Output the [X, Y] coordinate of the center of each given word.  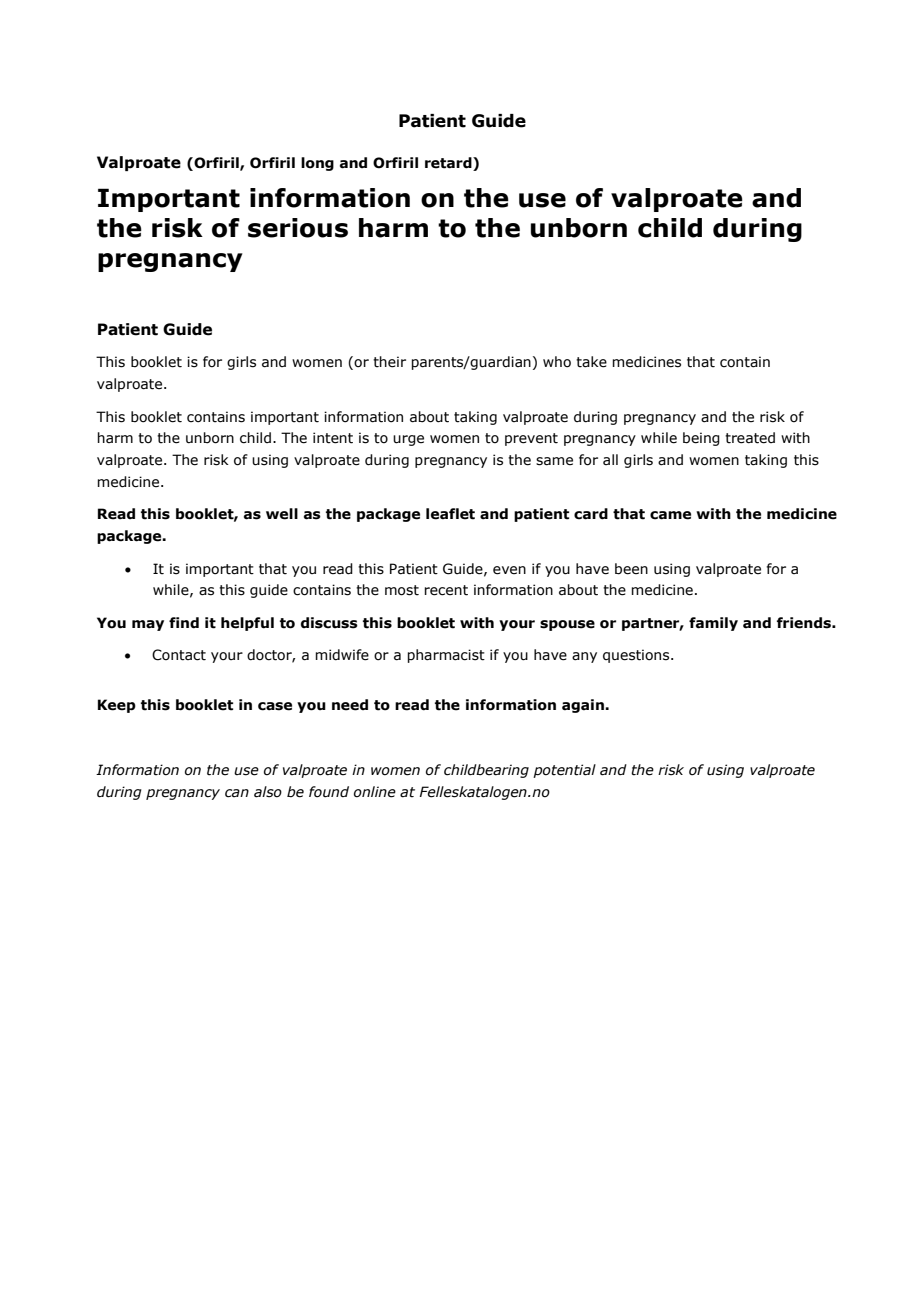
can [237, 793]
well [282, 514]
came [670, 515]
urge [408, 440]
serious [298, 228]
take [591, 362]
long [317, 164]
